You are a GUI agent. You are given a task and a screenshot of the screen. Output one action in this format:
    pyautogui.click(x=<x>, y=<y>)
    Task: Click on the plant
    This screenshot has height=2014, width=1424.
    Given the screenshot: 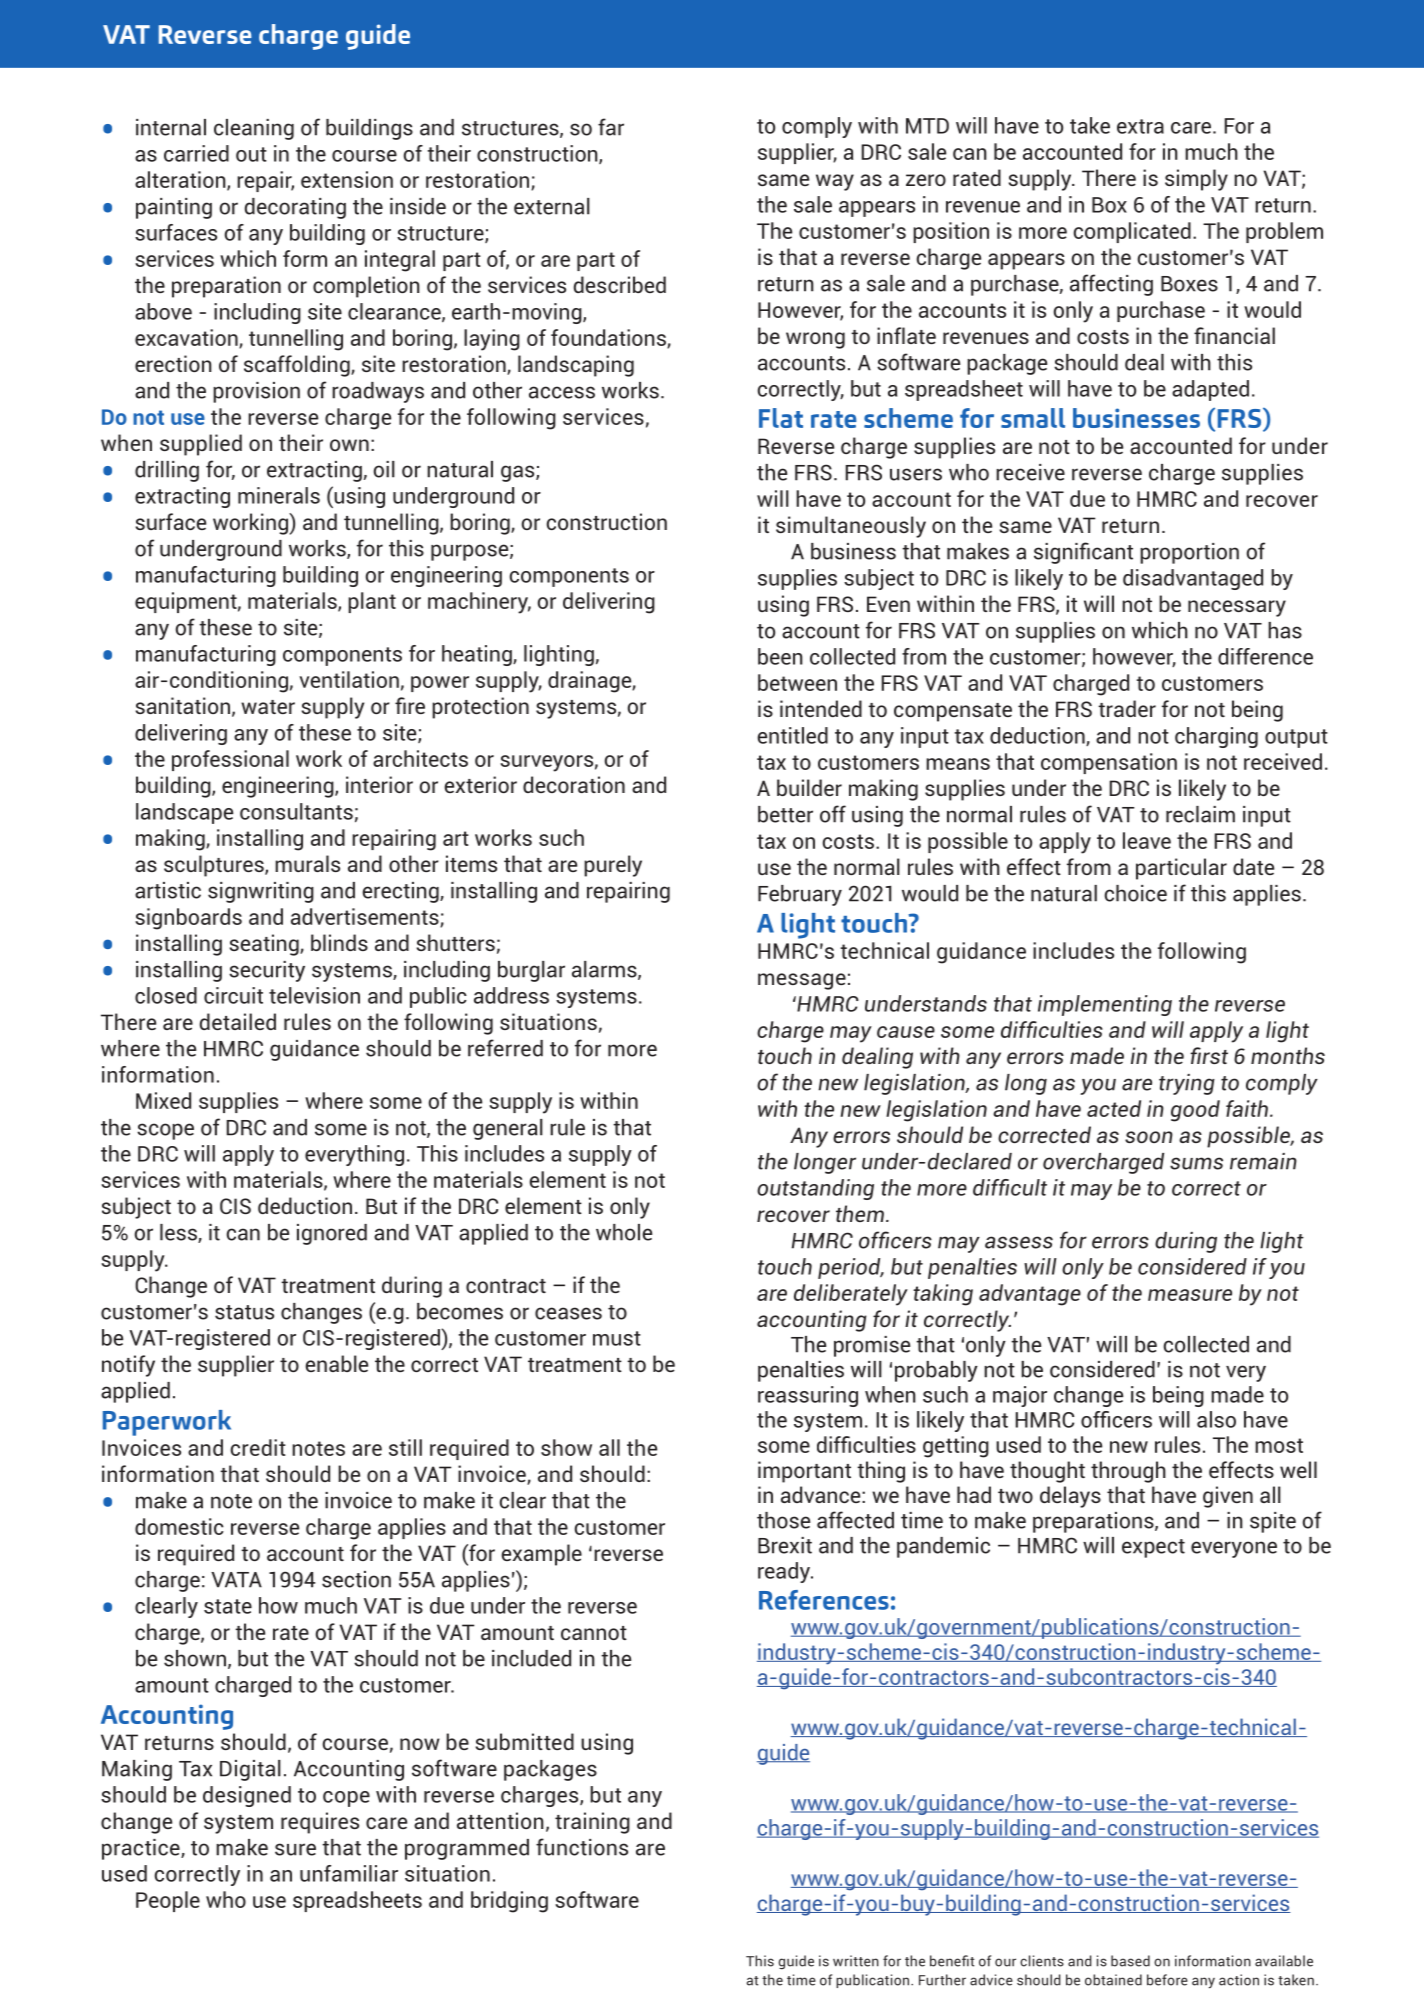 What is the action you would take?
    pyautogui.click(x=372, y=602)
